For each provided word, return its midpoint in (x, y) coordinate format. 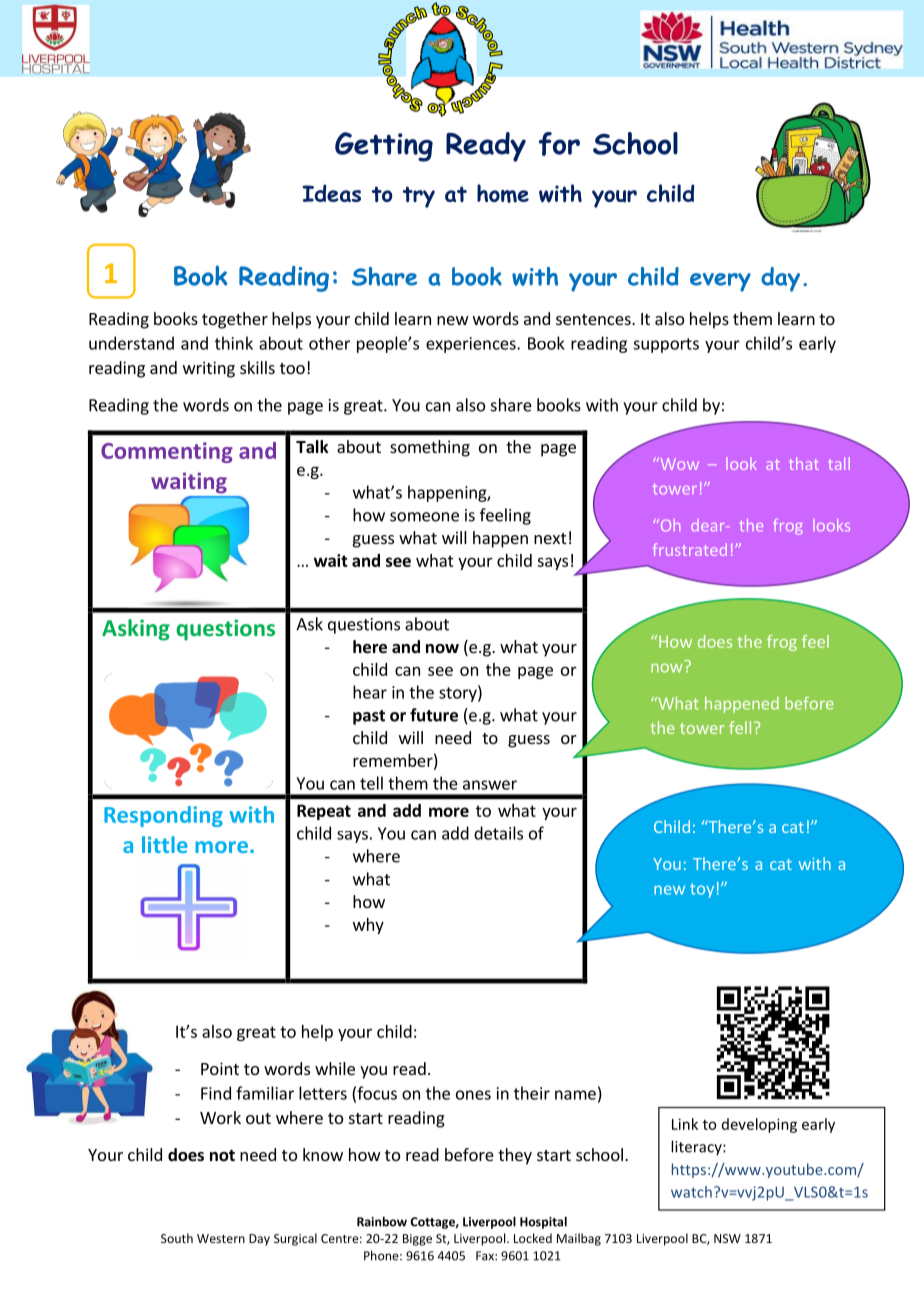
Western (221, 1238)
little (165, 844)
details (498, 833)
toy (702, 890)
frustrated (690, 549)
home (503, 193)
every (720, 282)
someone (424, 517)
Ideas (331, 193)
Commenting (167, 452)
